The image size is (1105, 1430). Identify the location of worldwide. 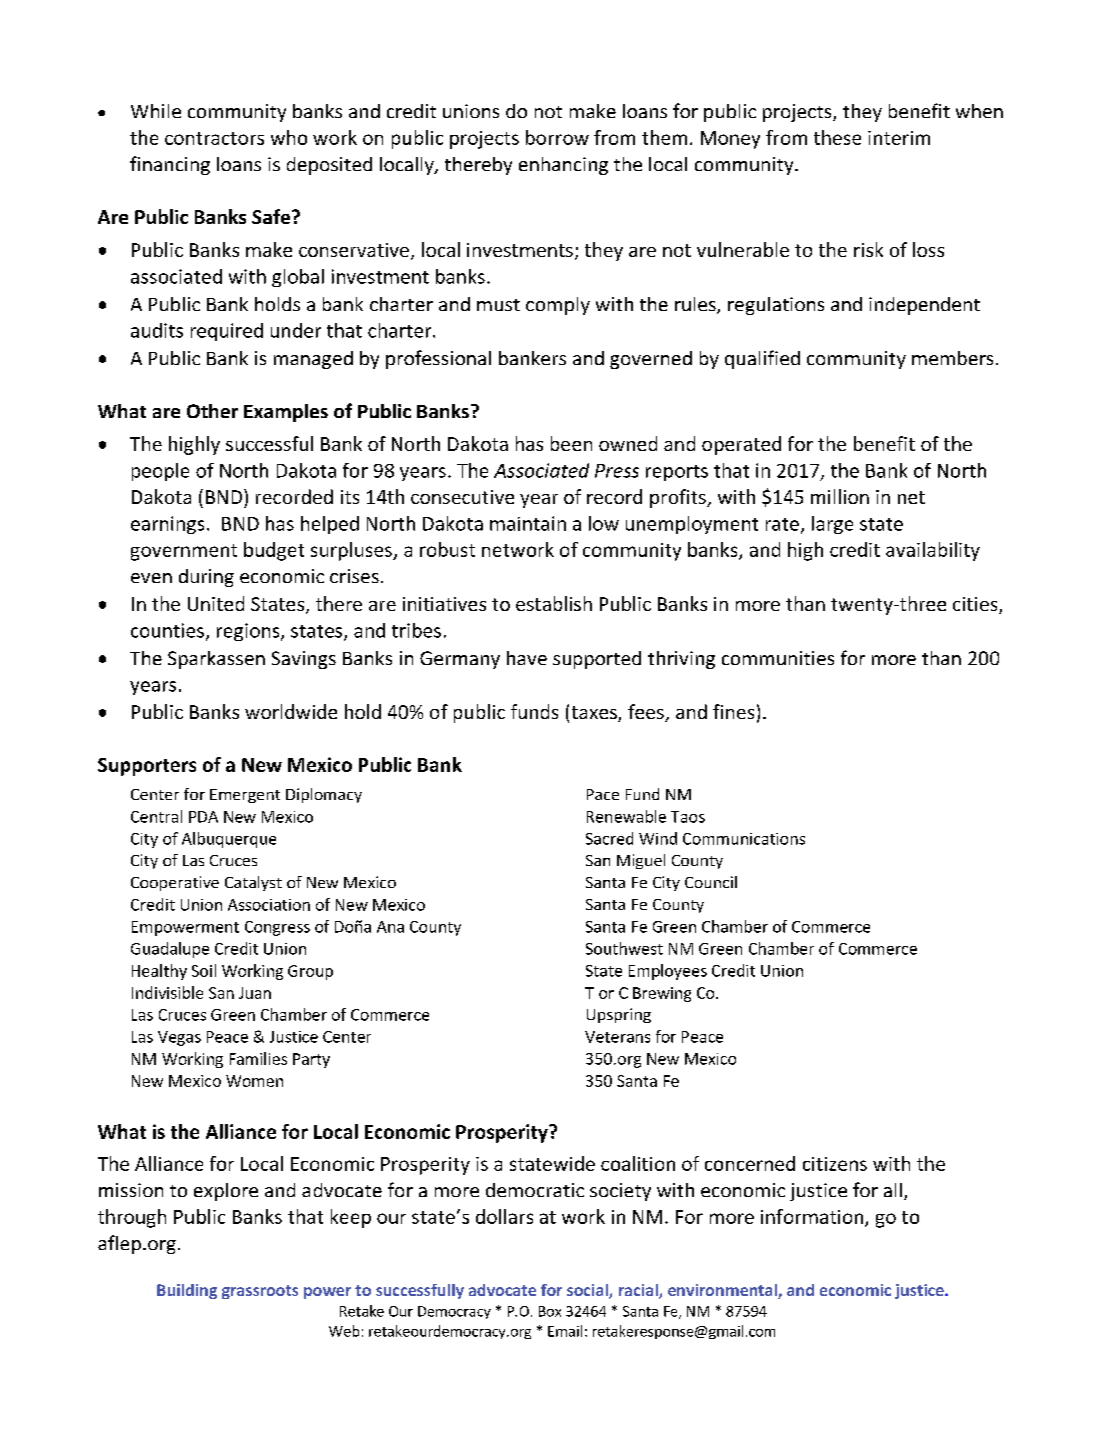
(291, 711).
